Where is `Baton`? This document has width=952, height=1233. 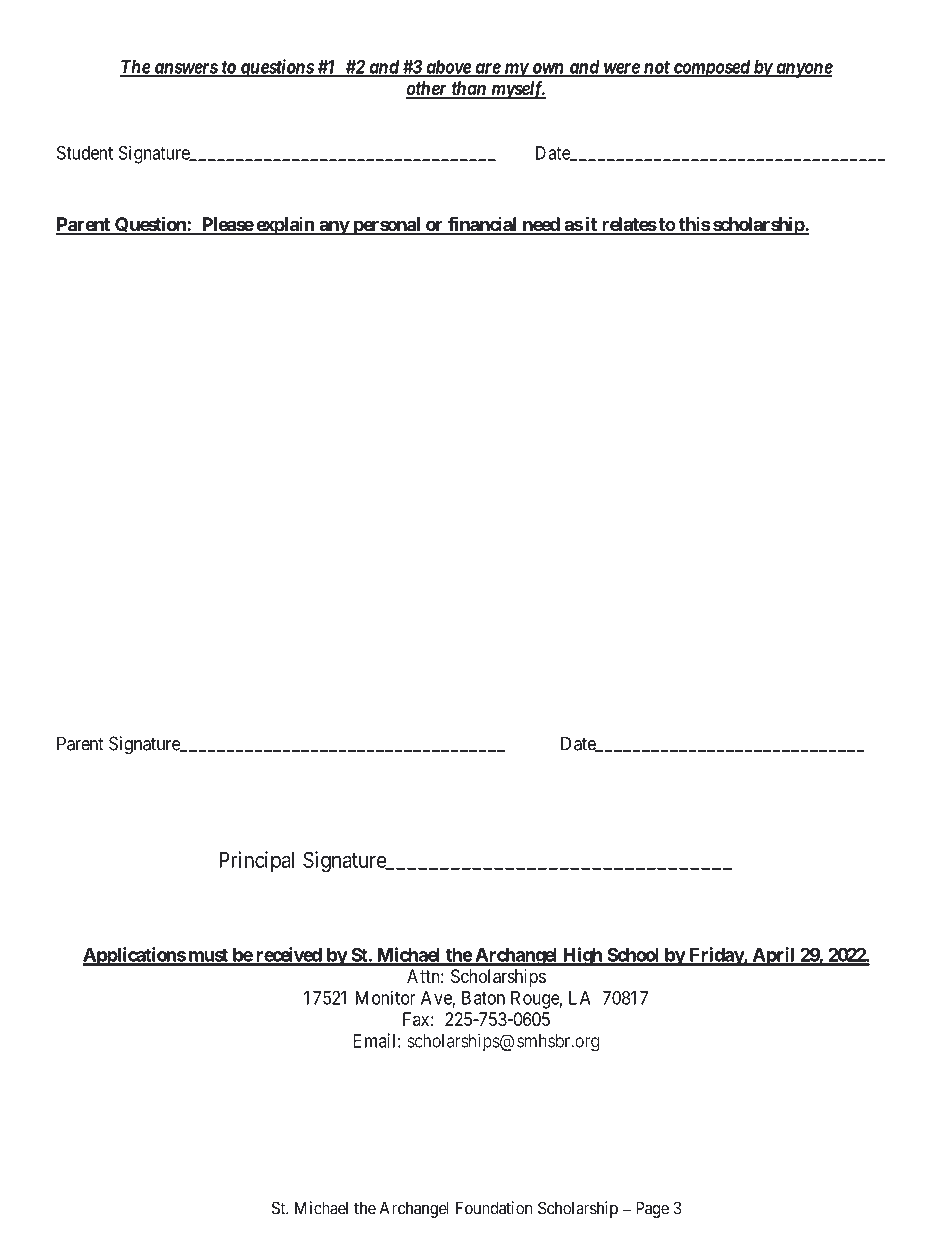
Baton is located at coordinates (483, 998).
